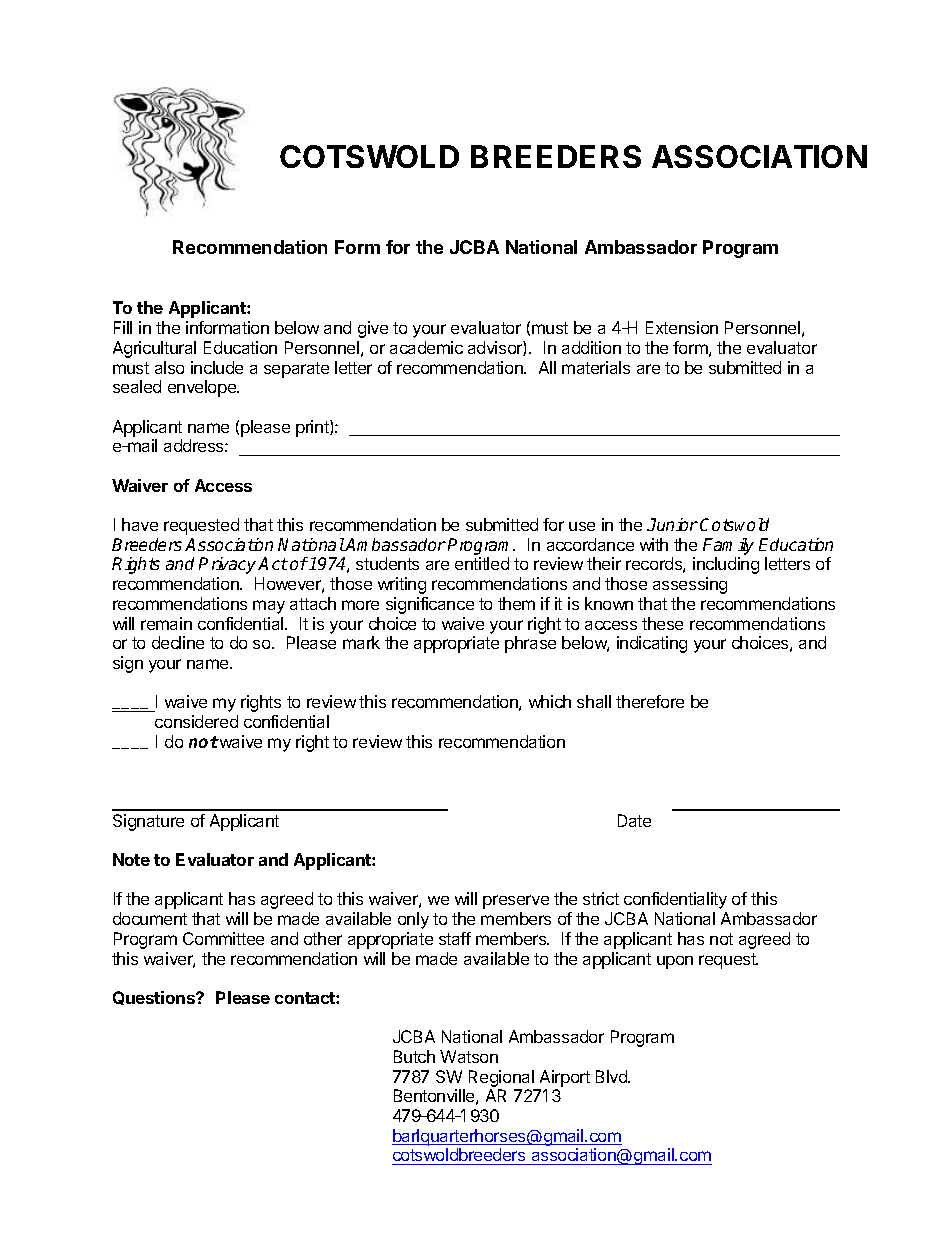 Image resolution: width=952 pixels, height=1233 pixels. Describe the element at coordinates (131, 859) in the document. I see `Note` at that location.
